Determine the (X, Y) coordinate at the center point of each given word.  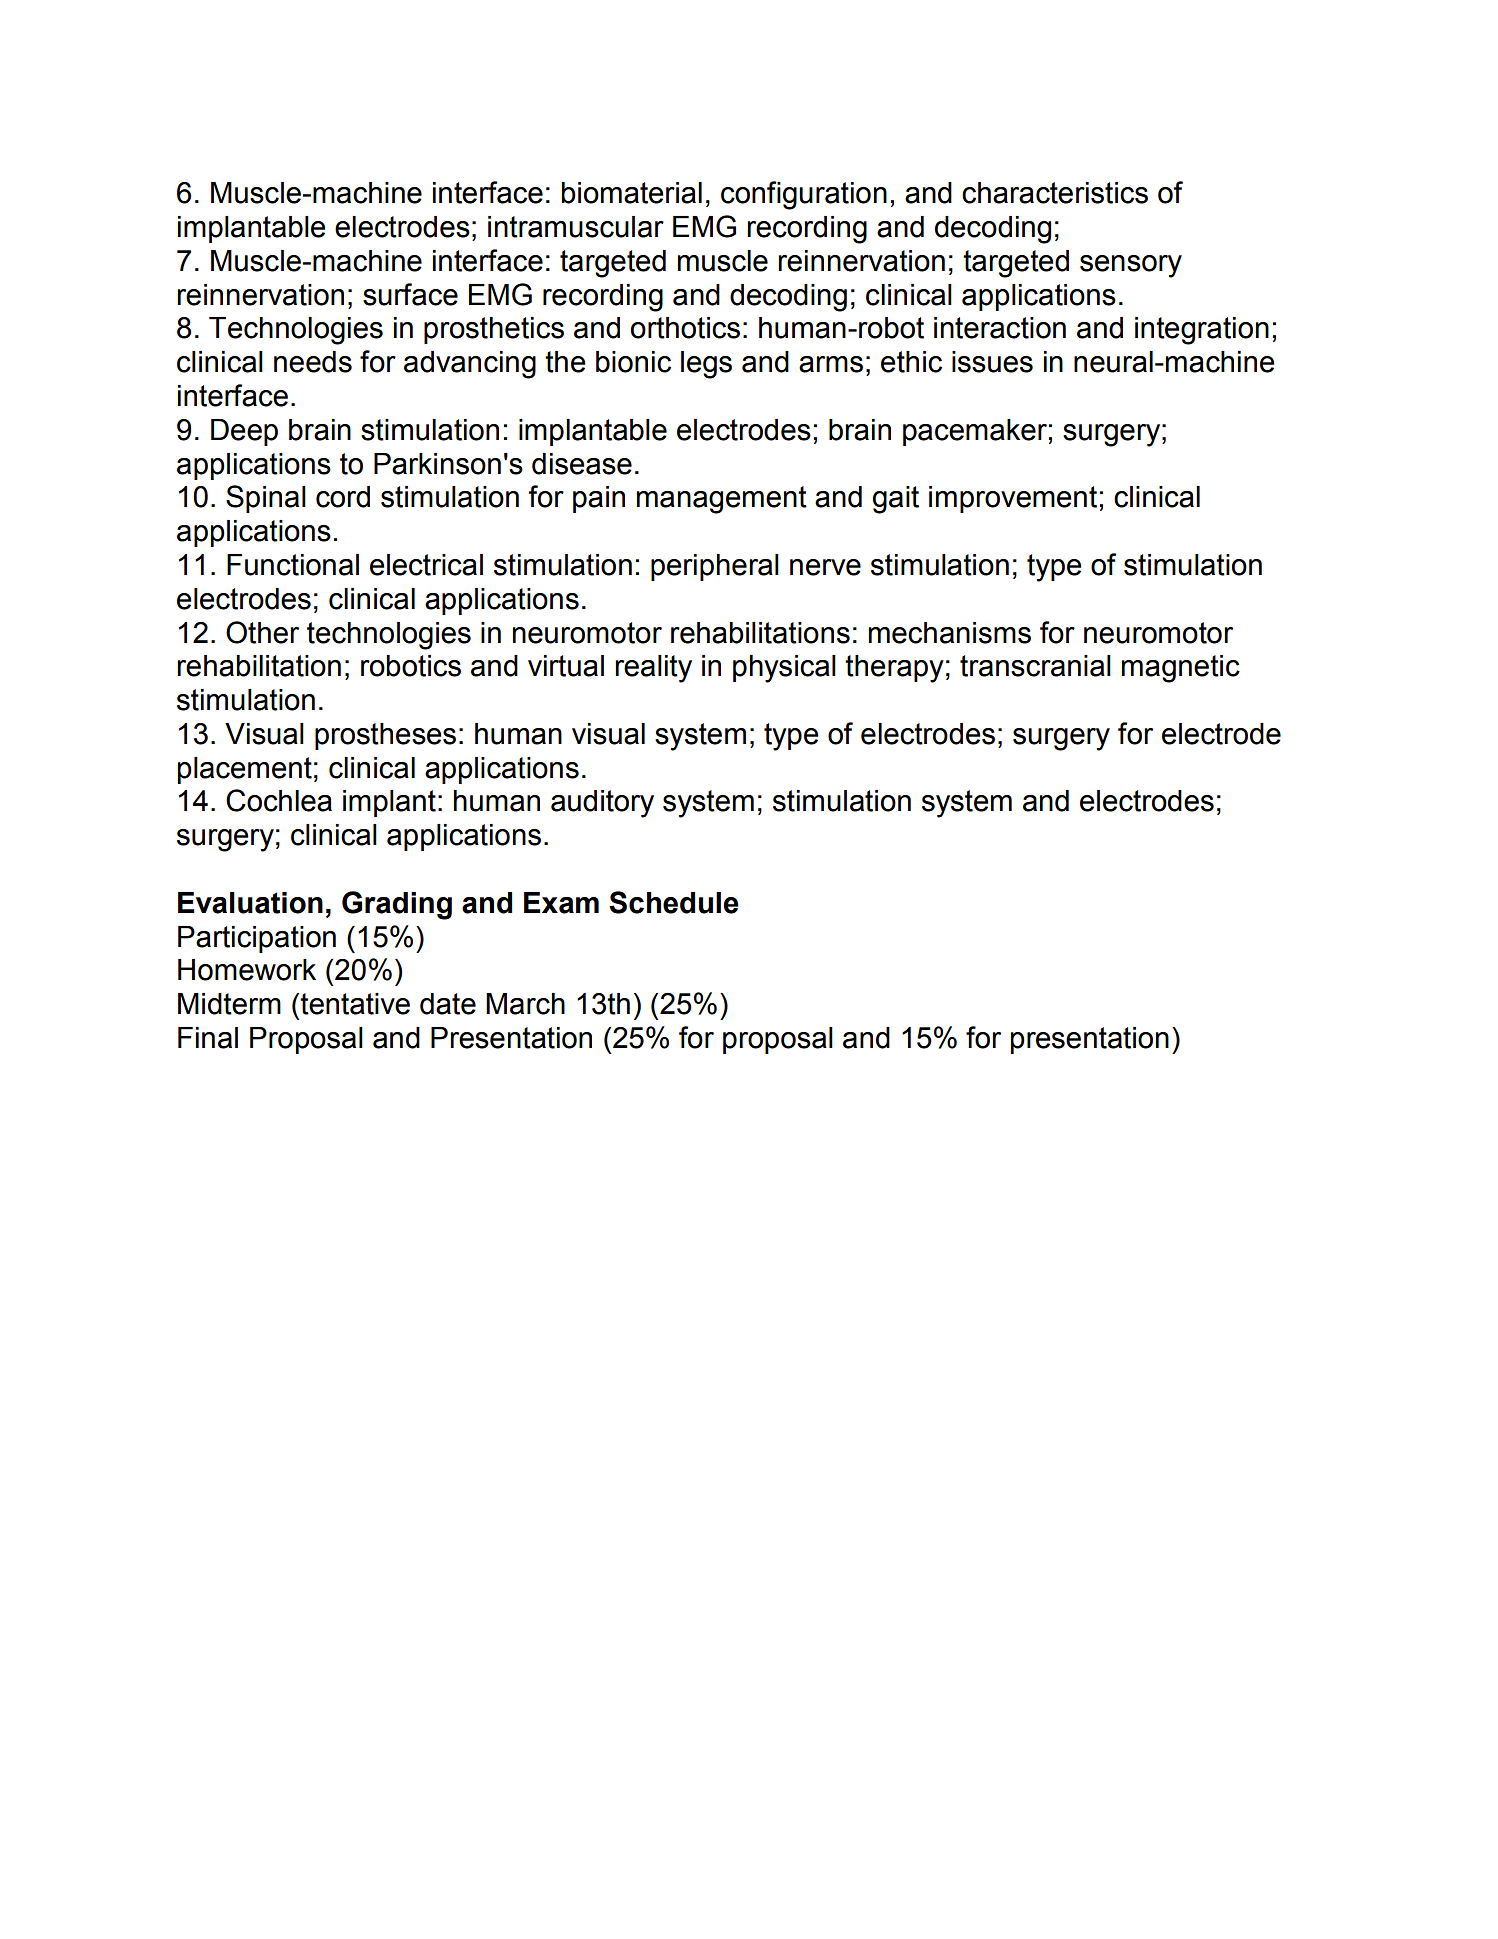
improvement (1013, 499)
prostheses (385, 736)
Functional (293, 565)
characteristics (1055, 193)
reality (653, 669)
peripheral (715, 567)
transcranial (1035, 666)
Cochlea (279, 800)
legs (706, 365)
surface (410, 294)
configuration (804, 195)
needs (313, 362)
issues (992, 362)
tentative (355, 1004)
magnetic (1181, 669)
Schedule (674, 902)
